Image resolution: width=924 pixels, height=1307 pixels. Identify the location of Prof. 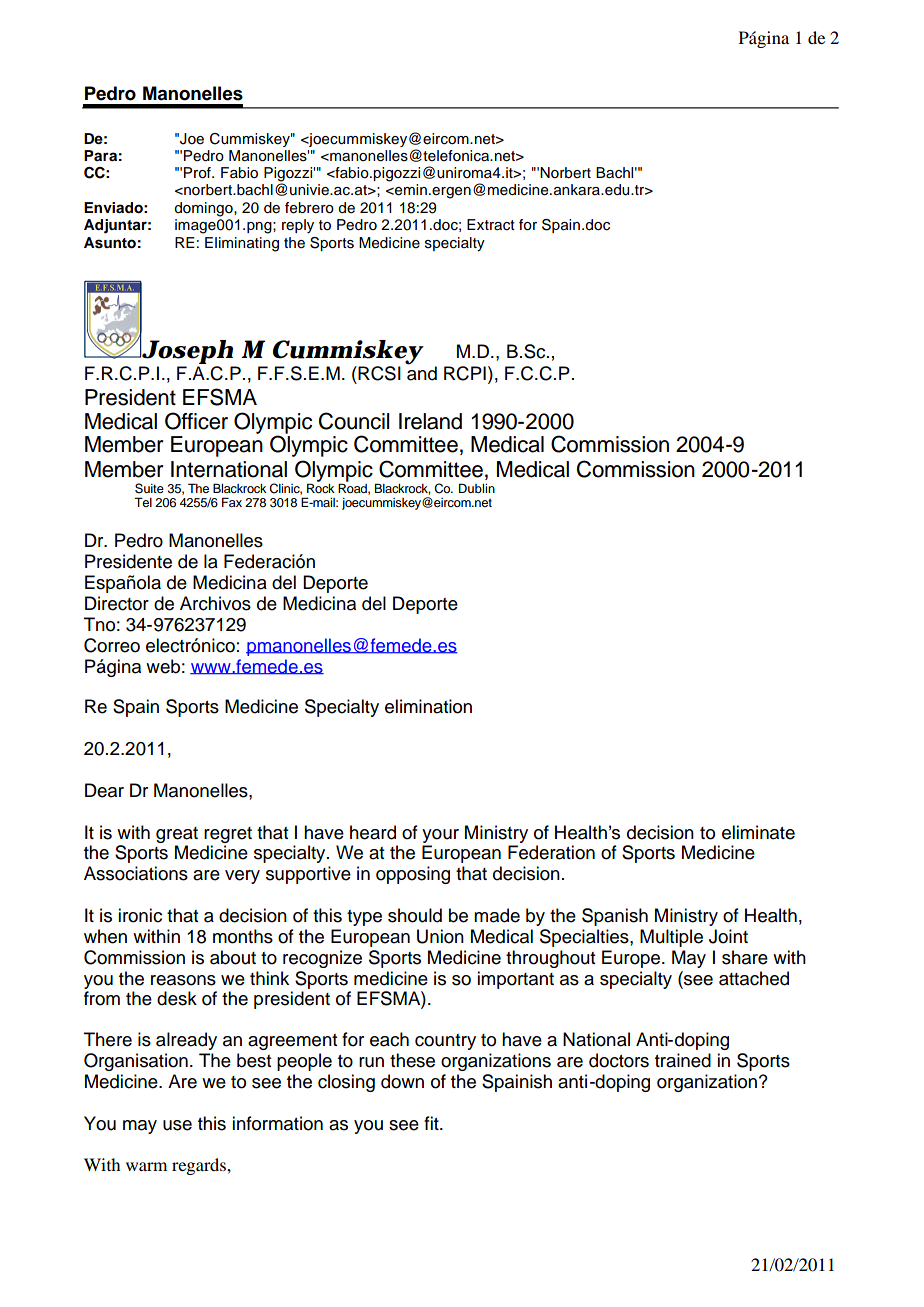
(198, 173).
